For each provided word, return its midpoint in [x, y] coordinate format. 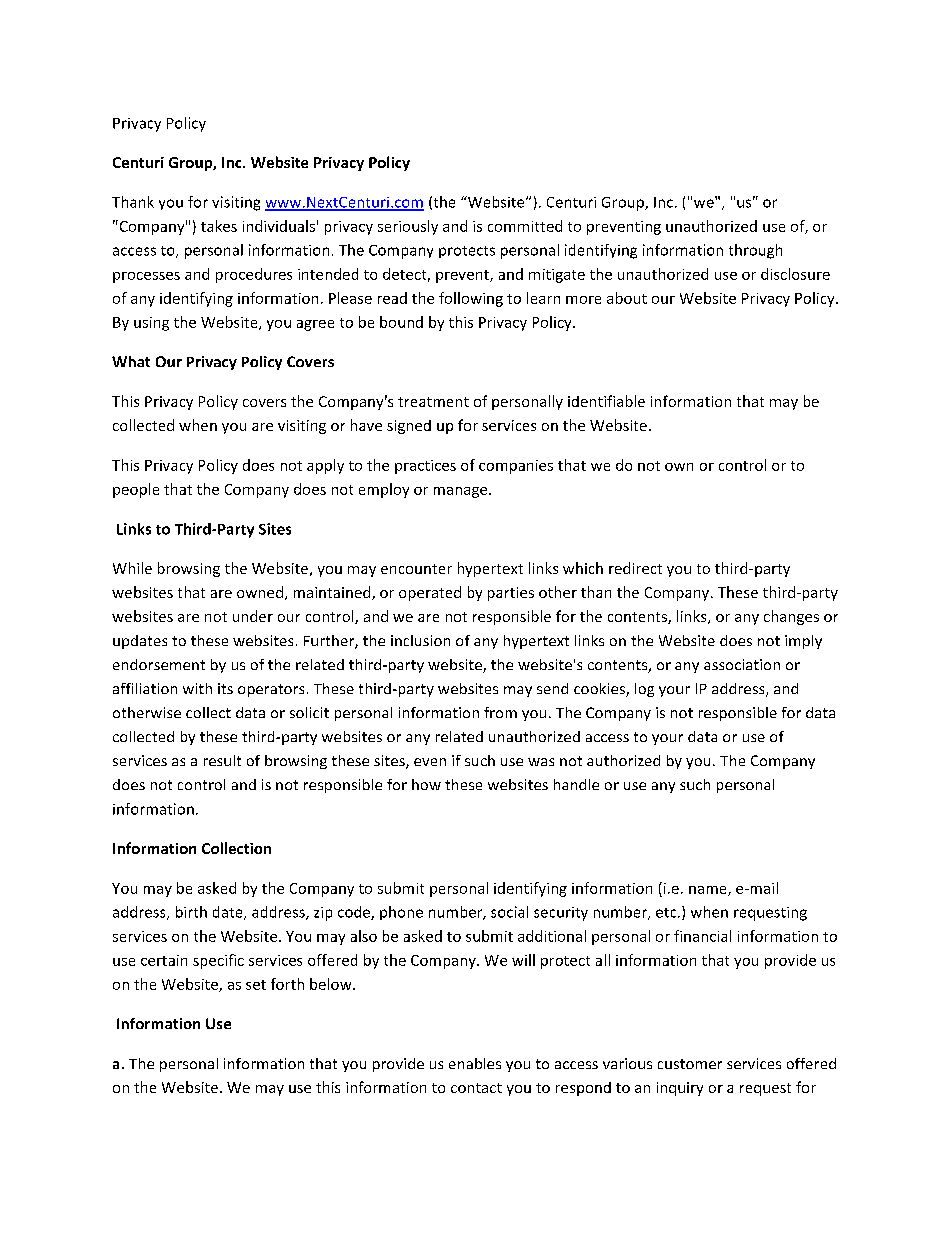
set [256, 985]
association [742, 664]
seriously [408, 227]
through [755, 251]
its [225, 688]
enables [475, 1063]
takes [219, 226]
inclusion [420, 640]
